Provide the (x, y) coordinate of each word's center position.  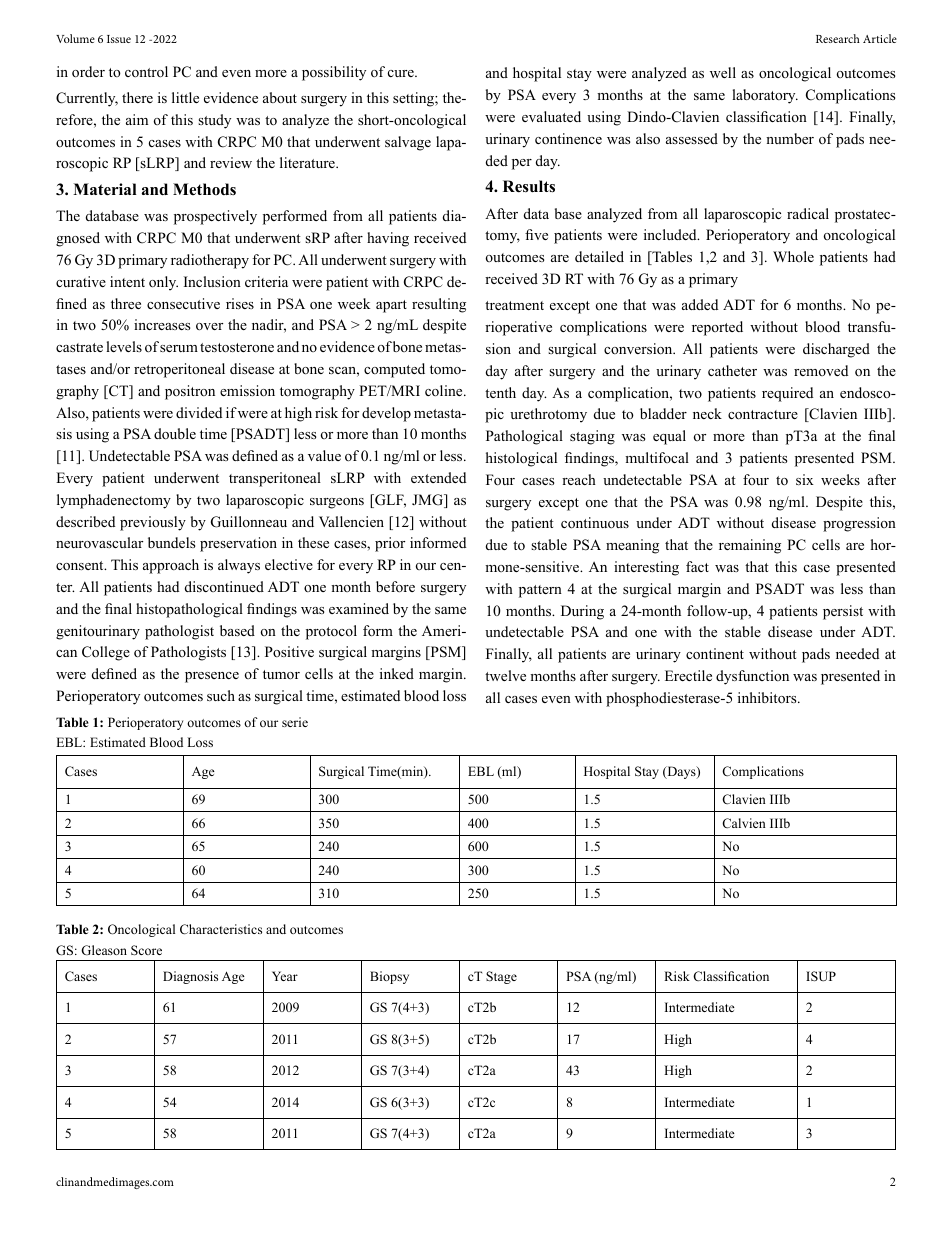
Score (146, 950)
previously (153, 523)
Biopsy (389, 977)
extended (438, 477)
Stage (501, 977)
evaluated (551, 116)
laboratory (765, 96)
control (146, 71)
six (805, 479)
